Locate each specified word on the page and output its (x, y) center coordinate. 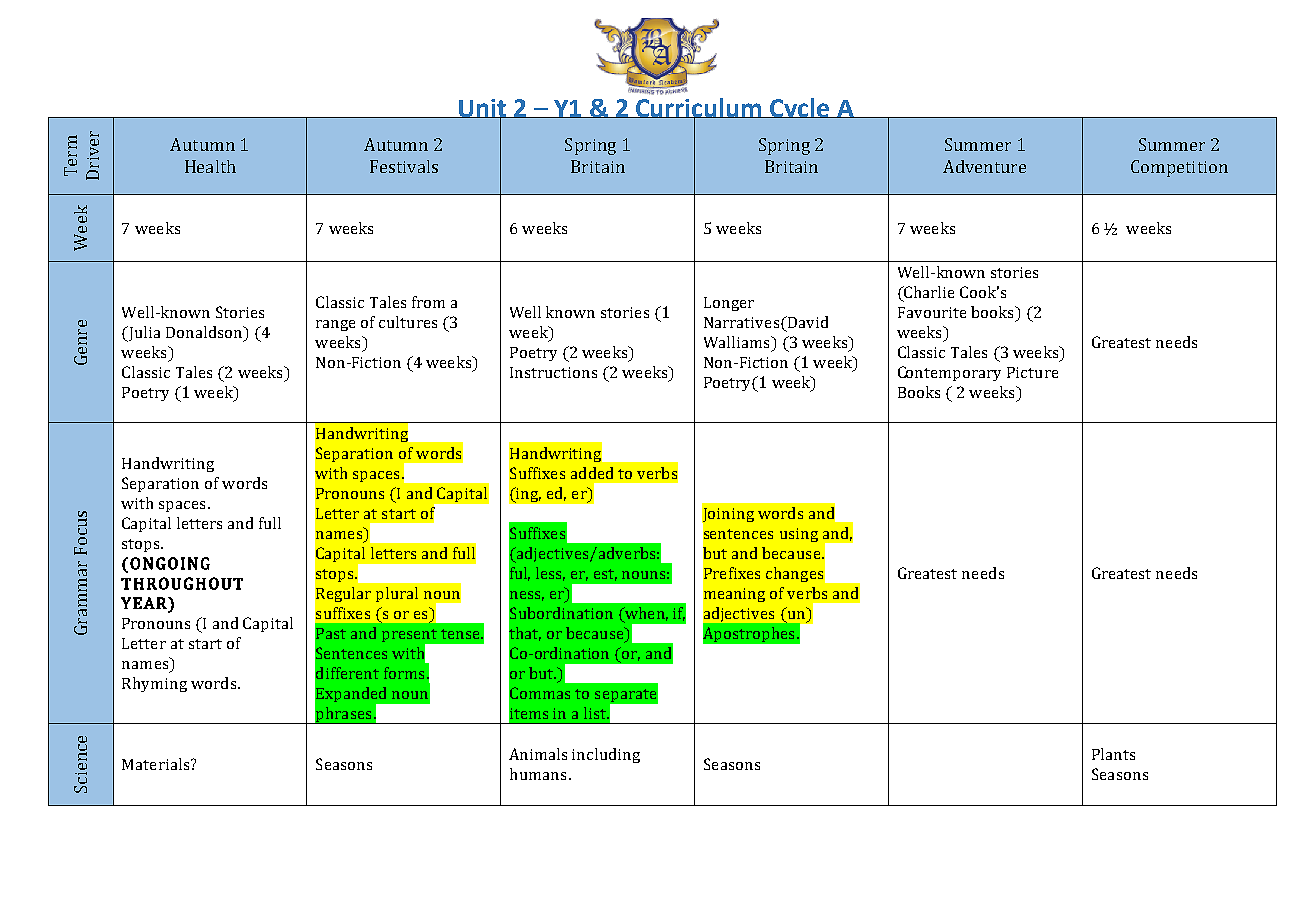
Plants (1113, 754)
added (592, 473)
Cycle (800, 108)
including (606, 755)
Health (210, 166)
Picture (1032, 372)
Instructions (553, 372)
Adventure (984, 166)
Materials (155, 764)
